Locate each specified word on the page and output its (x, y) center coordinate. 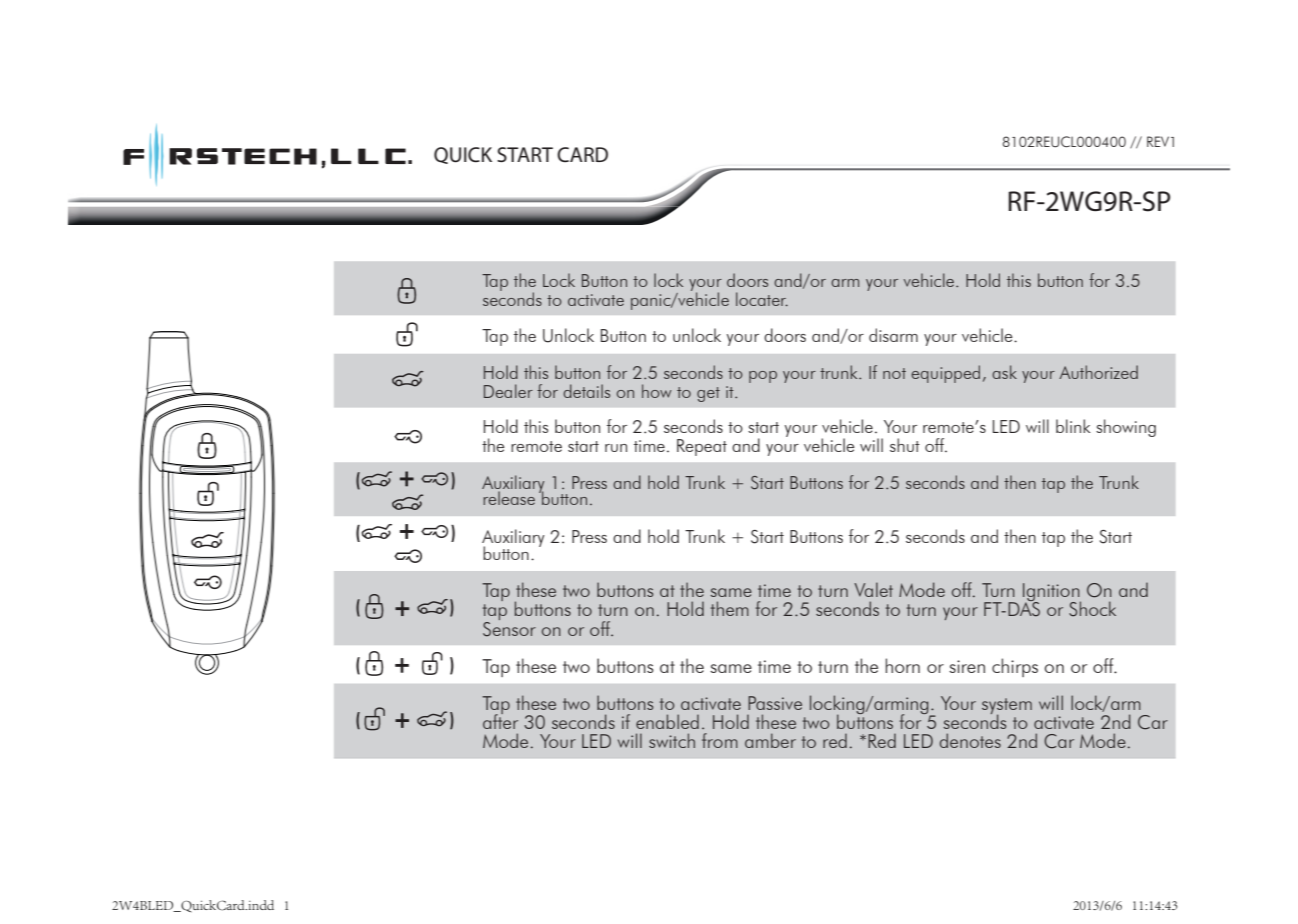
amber (770, 740)
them (730, 608)
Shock (1092, 609)
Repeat (702, 447)
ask (1004, 372)
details (586, 391)
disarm (893, 335)
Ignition (1052, 593)
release (509, 498)
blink (1073, 426)
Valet (873, 589)
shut (905, 445)
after (500, 720)
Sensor (509, 628)
